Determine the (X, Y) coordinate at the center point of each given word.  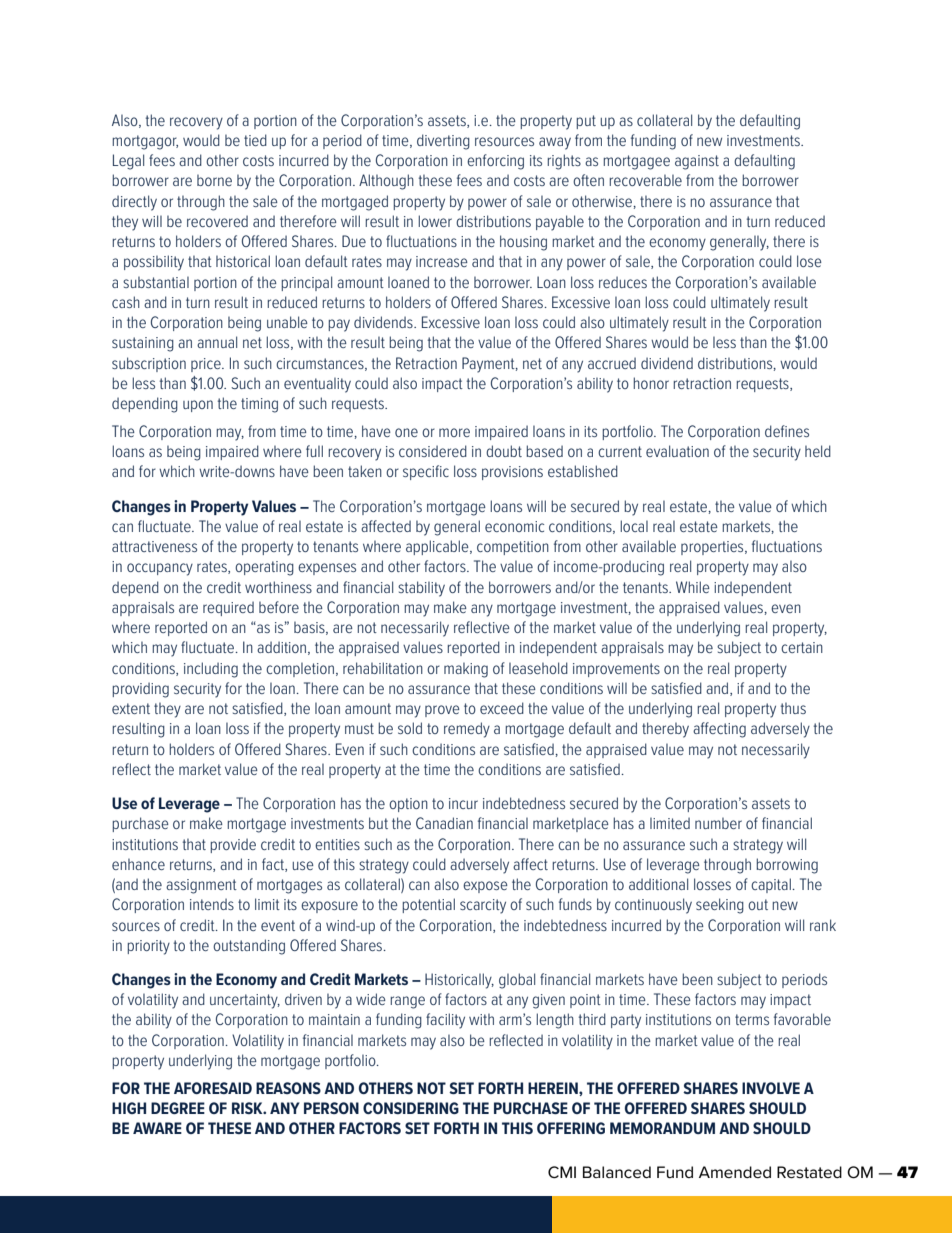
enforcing (495, 162)
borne (214, 180)
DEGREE (178, 1108)
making (466, 670)
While (693, 587)
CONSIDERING (411, 1108)
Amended (735, 1172)
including (211, 670)
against (697, 162)
